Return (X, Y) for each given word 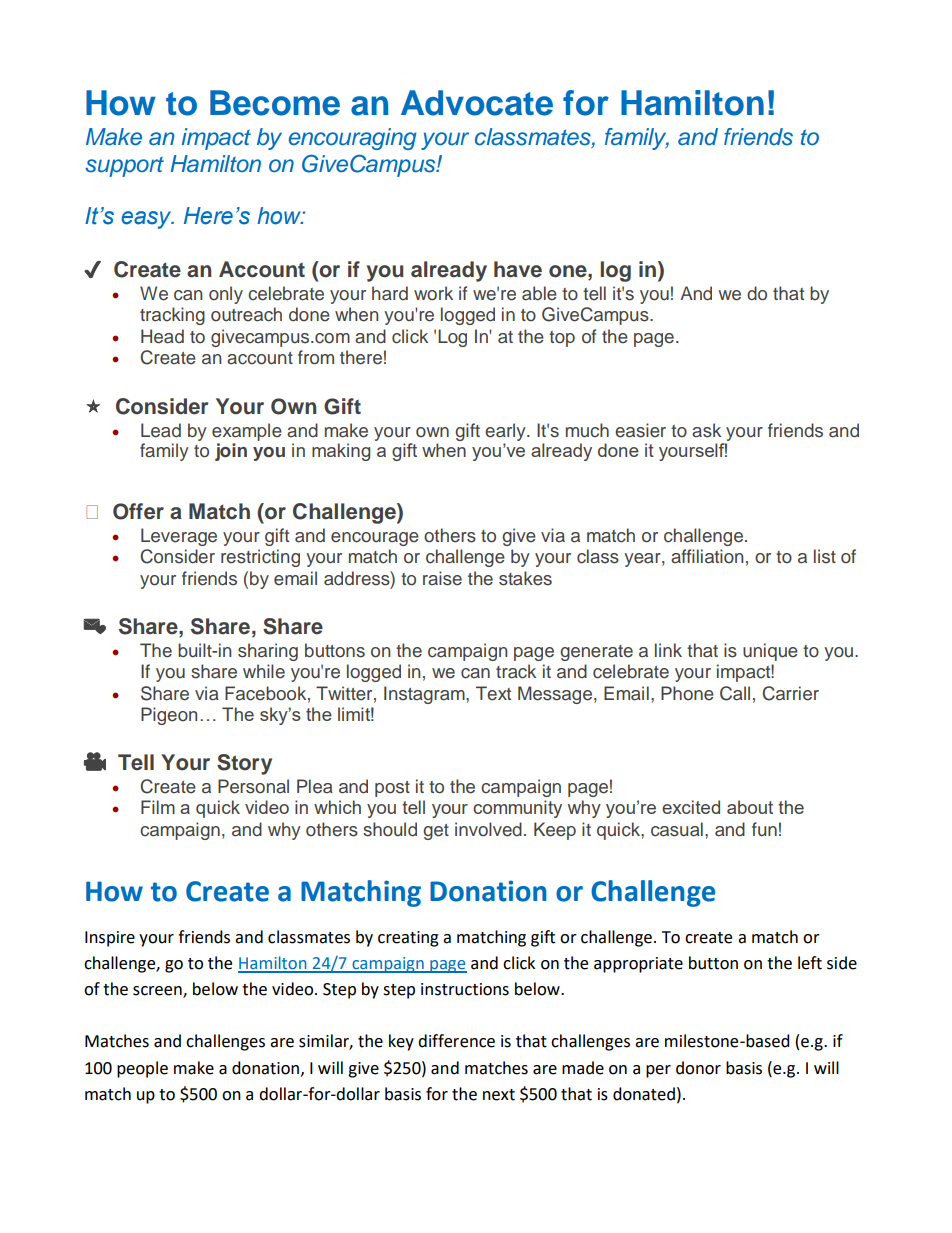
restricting (260, 558)
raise (442, 578)
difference (456, 1041)
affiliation (707, 556)
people (142, 1069)
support (124, 166)
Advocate (477, 103)
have (518, 269)
